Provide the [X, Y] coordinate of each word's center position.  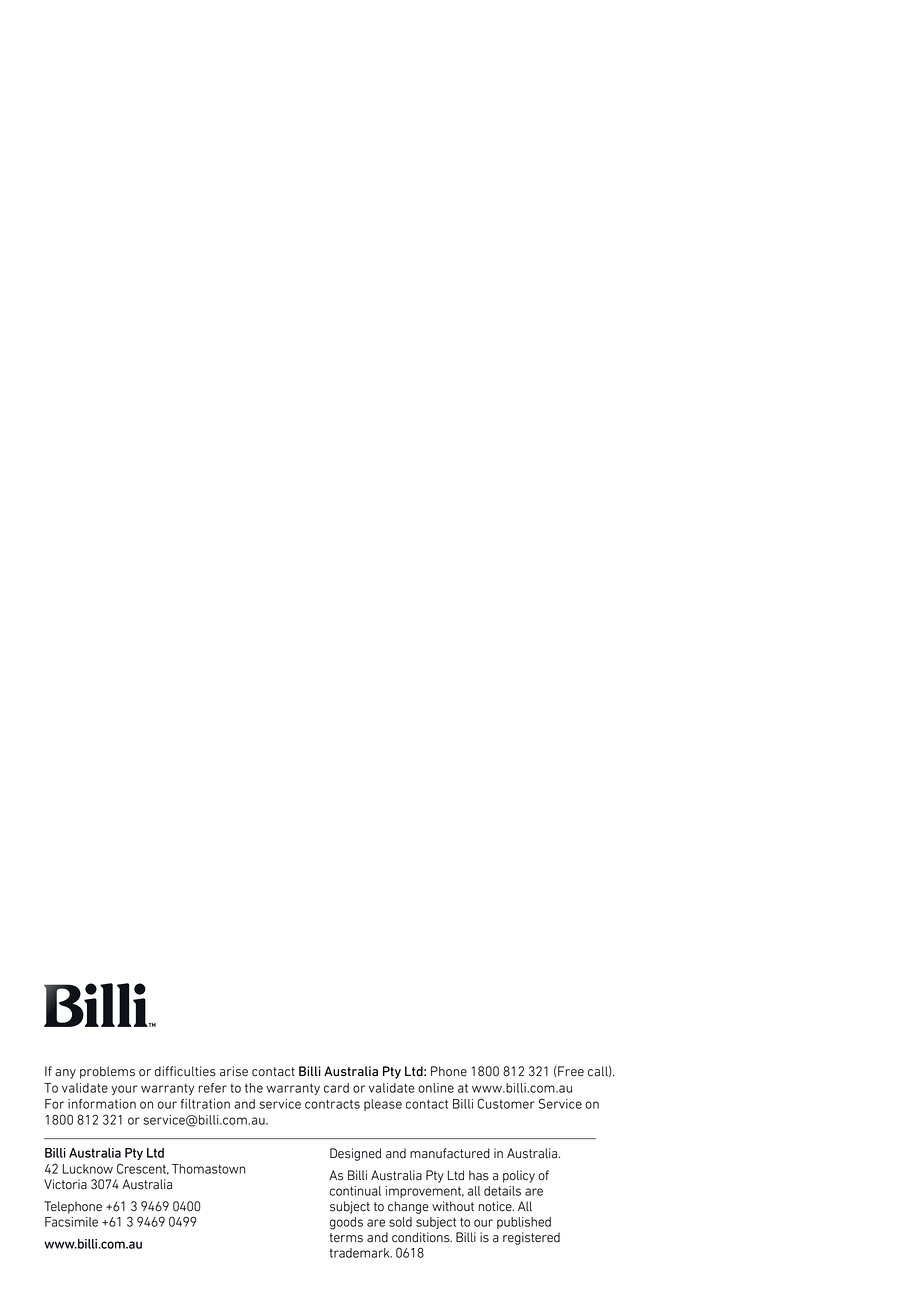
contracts [332, 1104]
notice [496, 1206]
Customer [506, 1103]
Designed [355, 1154]
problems [107, 1072]
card [336, 1088]
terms [346, 1238]
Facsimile [71, 1222]
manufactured [450, 1153]
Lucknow [88, 1169]
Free [570, 1071]
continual [355, 1191]
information [102, 1104]
